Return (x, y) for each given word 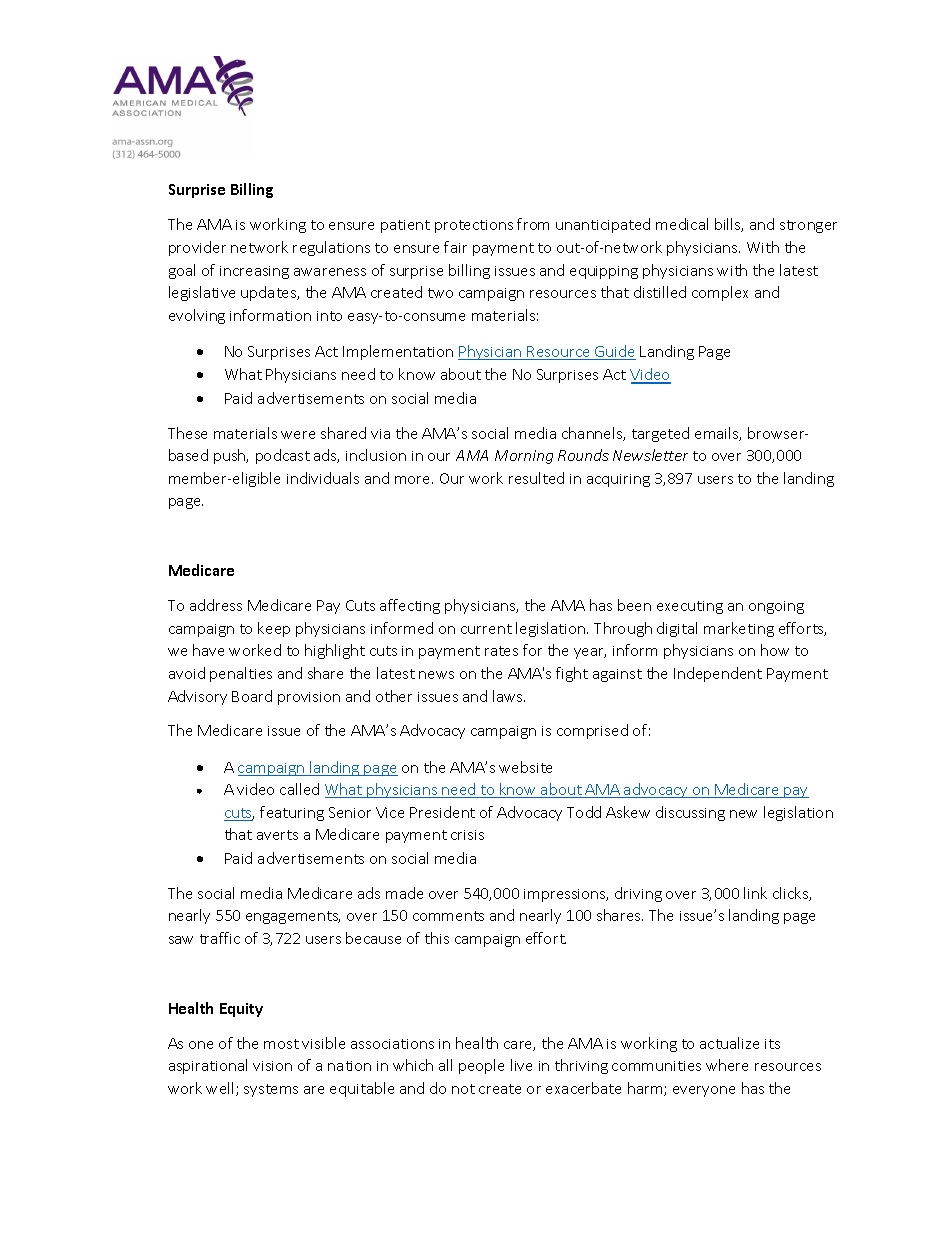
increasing (254, 272)
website (525, 767)
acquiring (618, 480)
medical (682, 224)
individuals (323, 478)
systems (271, 1090)
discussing (690, 813)
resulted (536, 478)
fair (455, 247)
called (299, 789)
